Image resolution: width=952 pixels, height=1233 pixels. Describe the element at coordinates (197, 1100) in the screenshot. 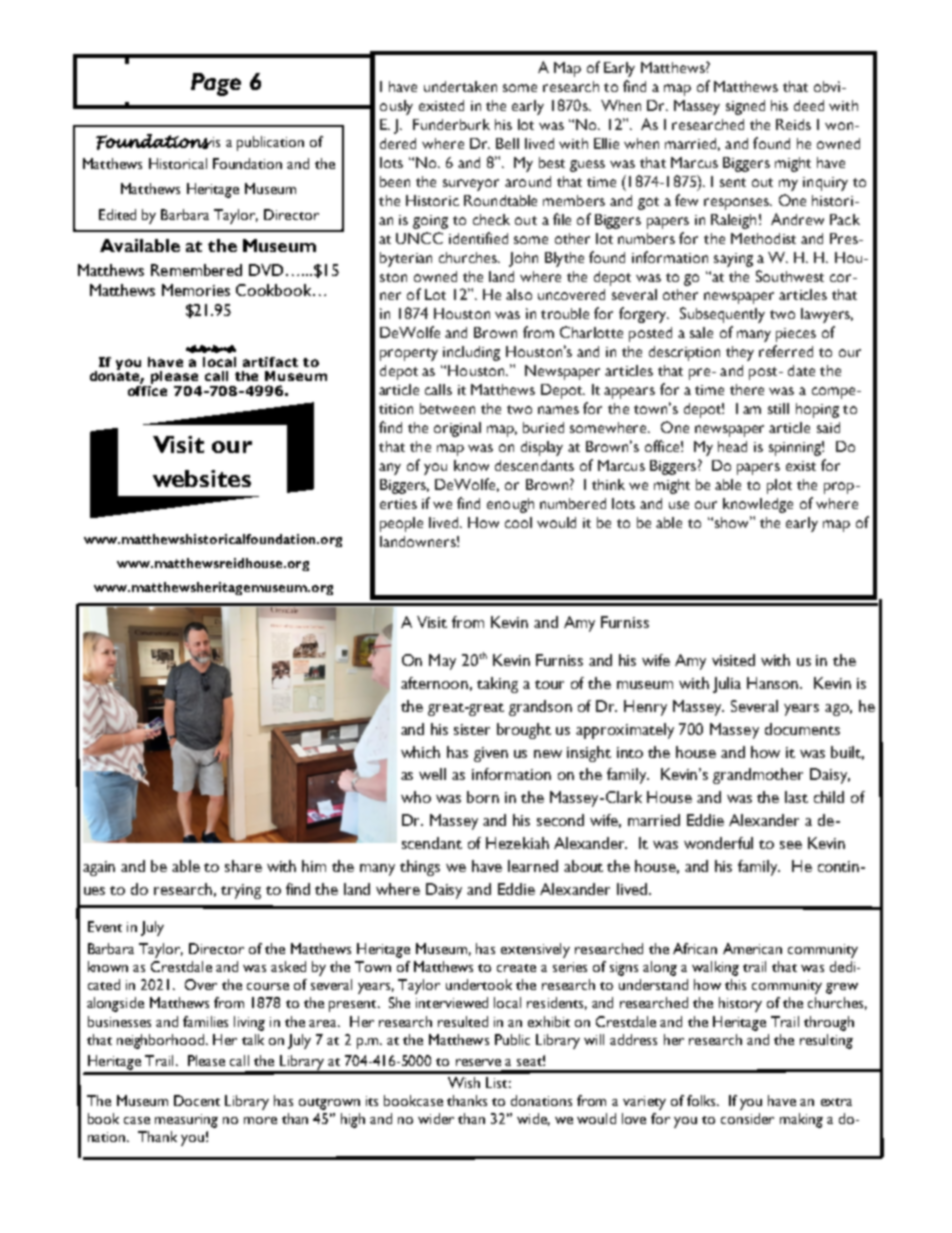

I see `Docent` at that location.
